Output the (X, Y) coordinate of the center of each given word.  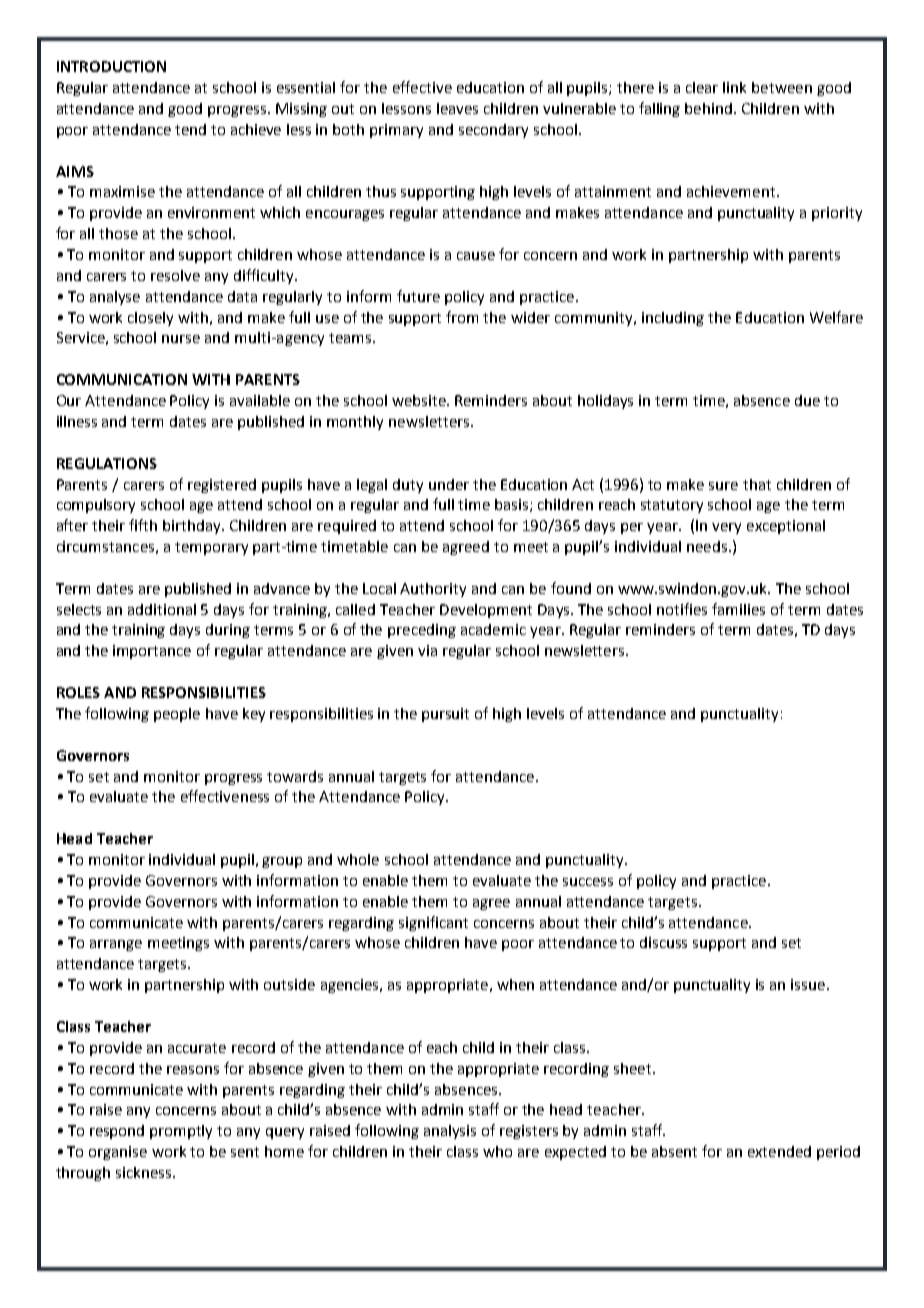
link (734, 87)
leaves (457, 108)
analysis (450, 1132)
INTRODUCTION (111, 66)
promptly (181, 1132)
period (838, 1153)
